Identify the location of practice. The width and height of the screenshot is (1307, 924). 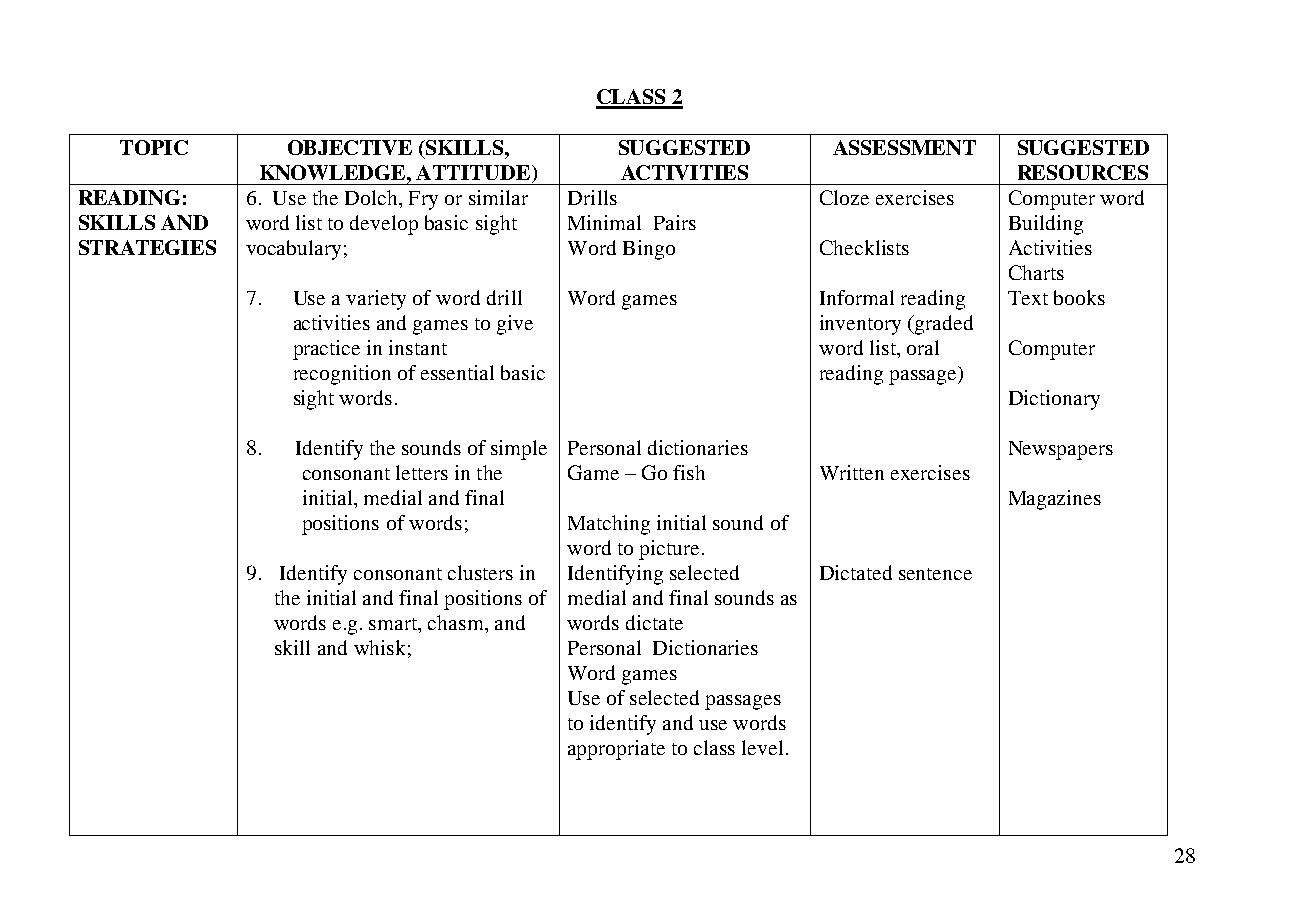
(326, 350).
